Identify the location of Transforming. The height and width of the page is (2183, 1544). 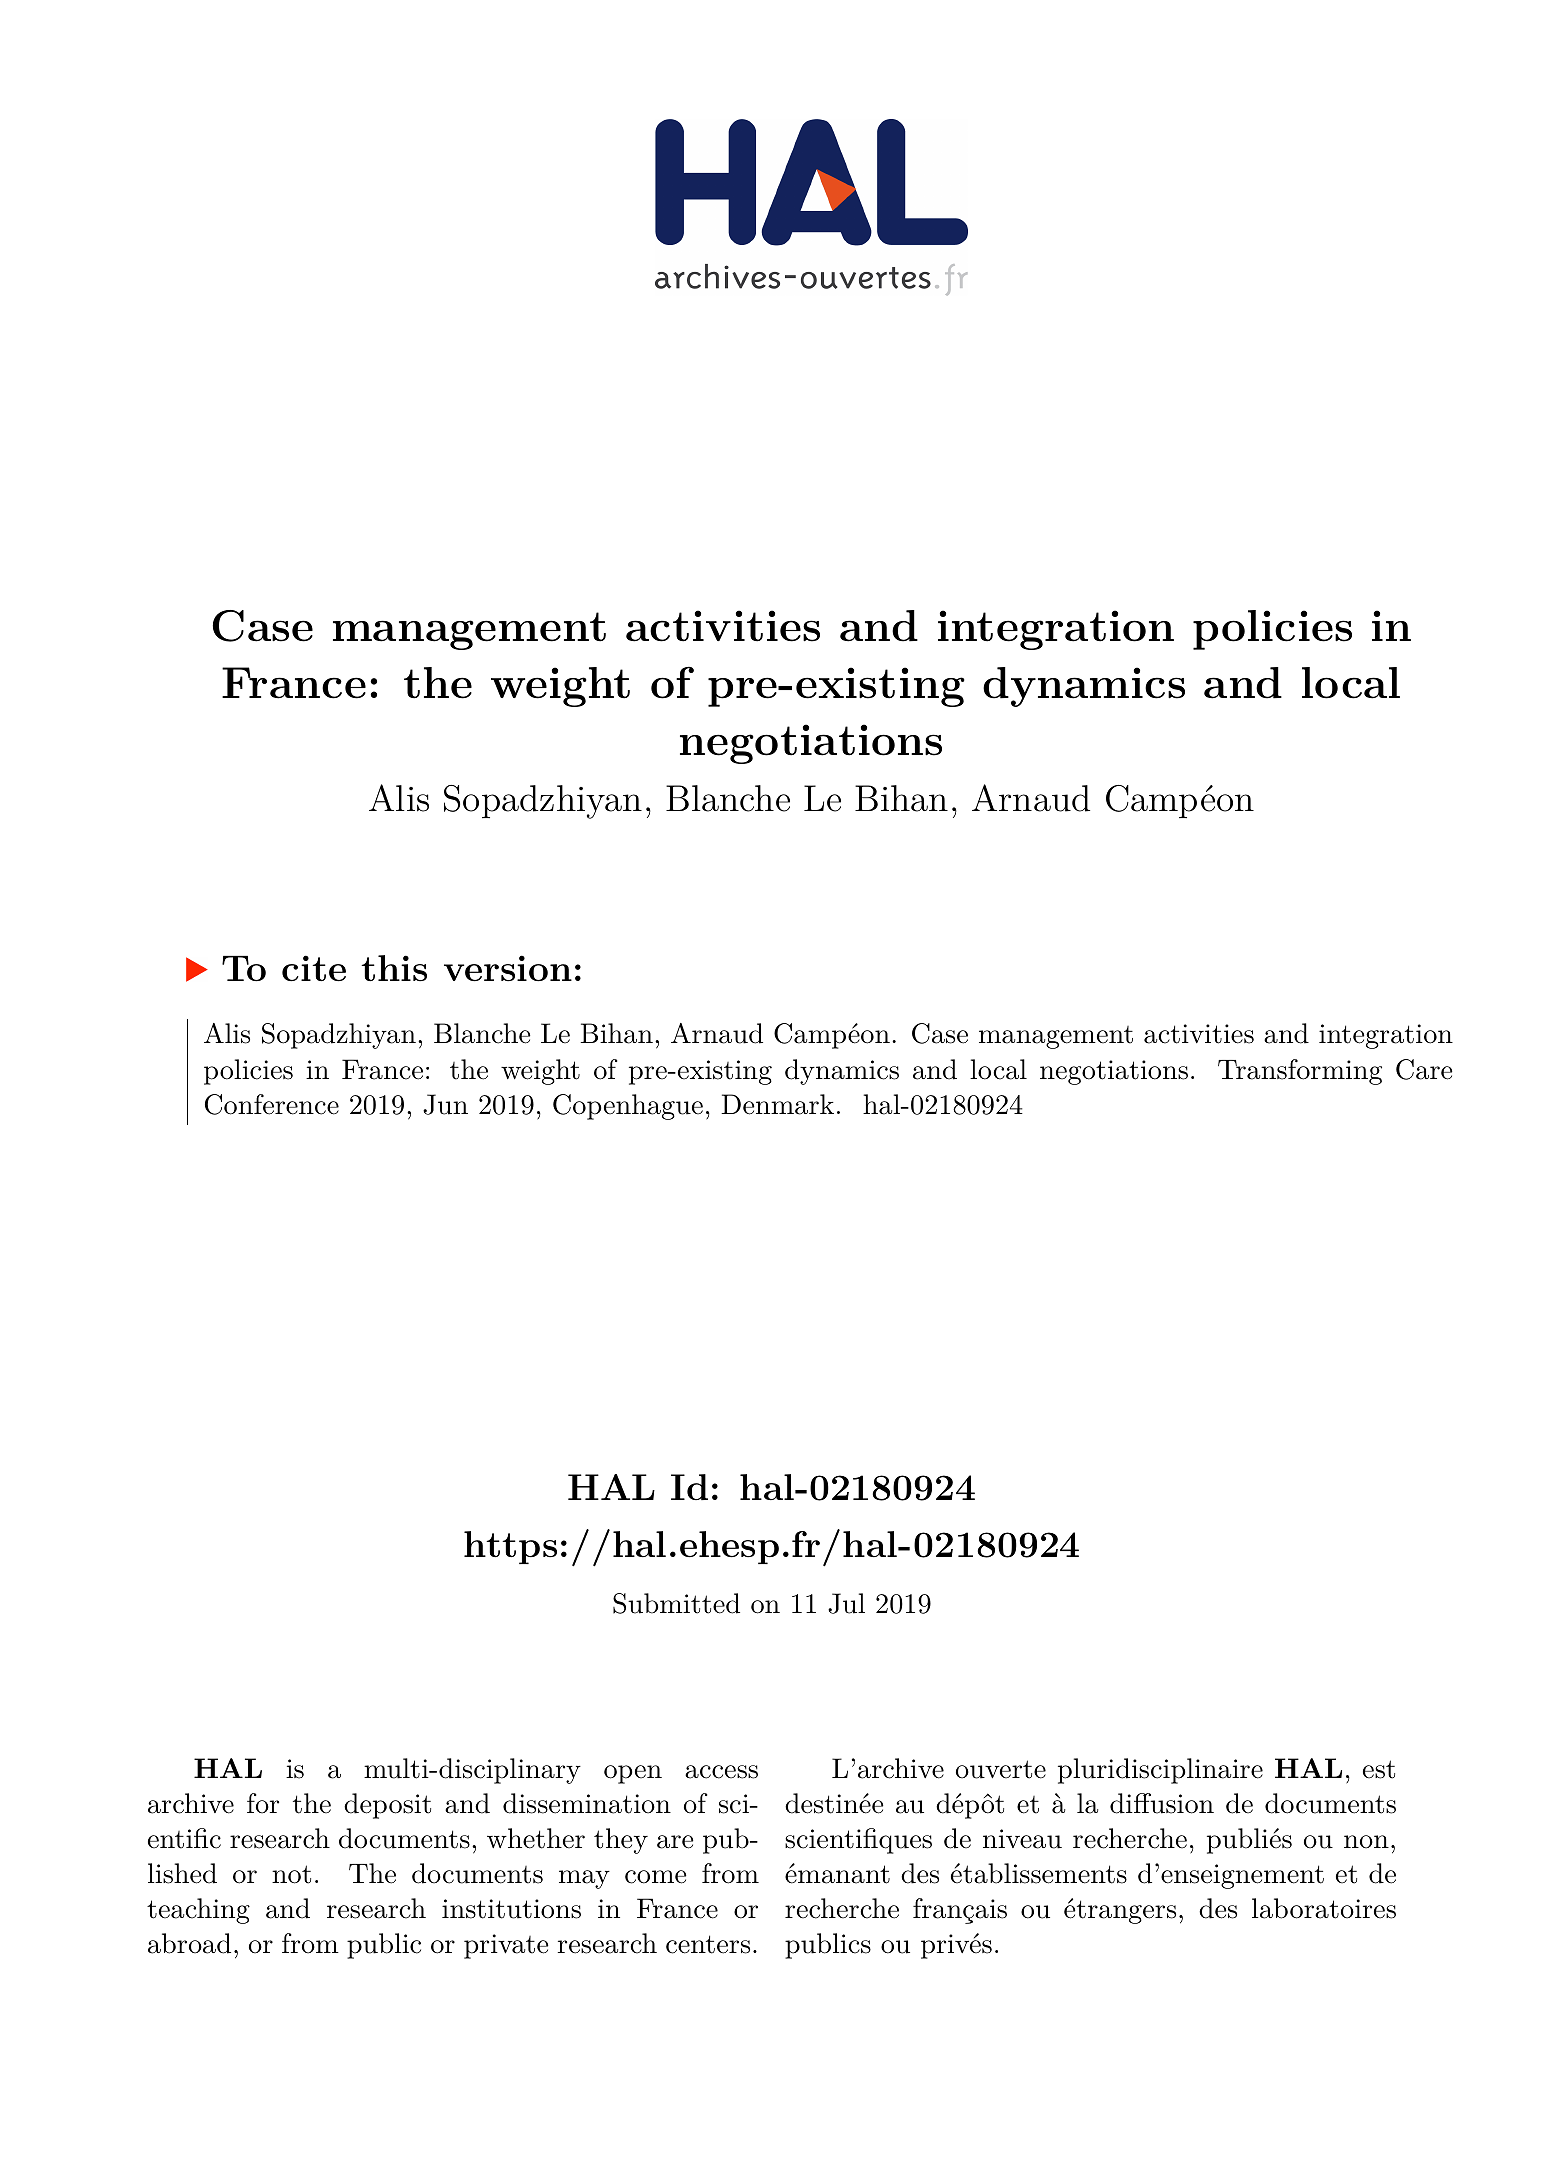
(1300, 1072).
